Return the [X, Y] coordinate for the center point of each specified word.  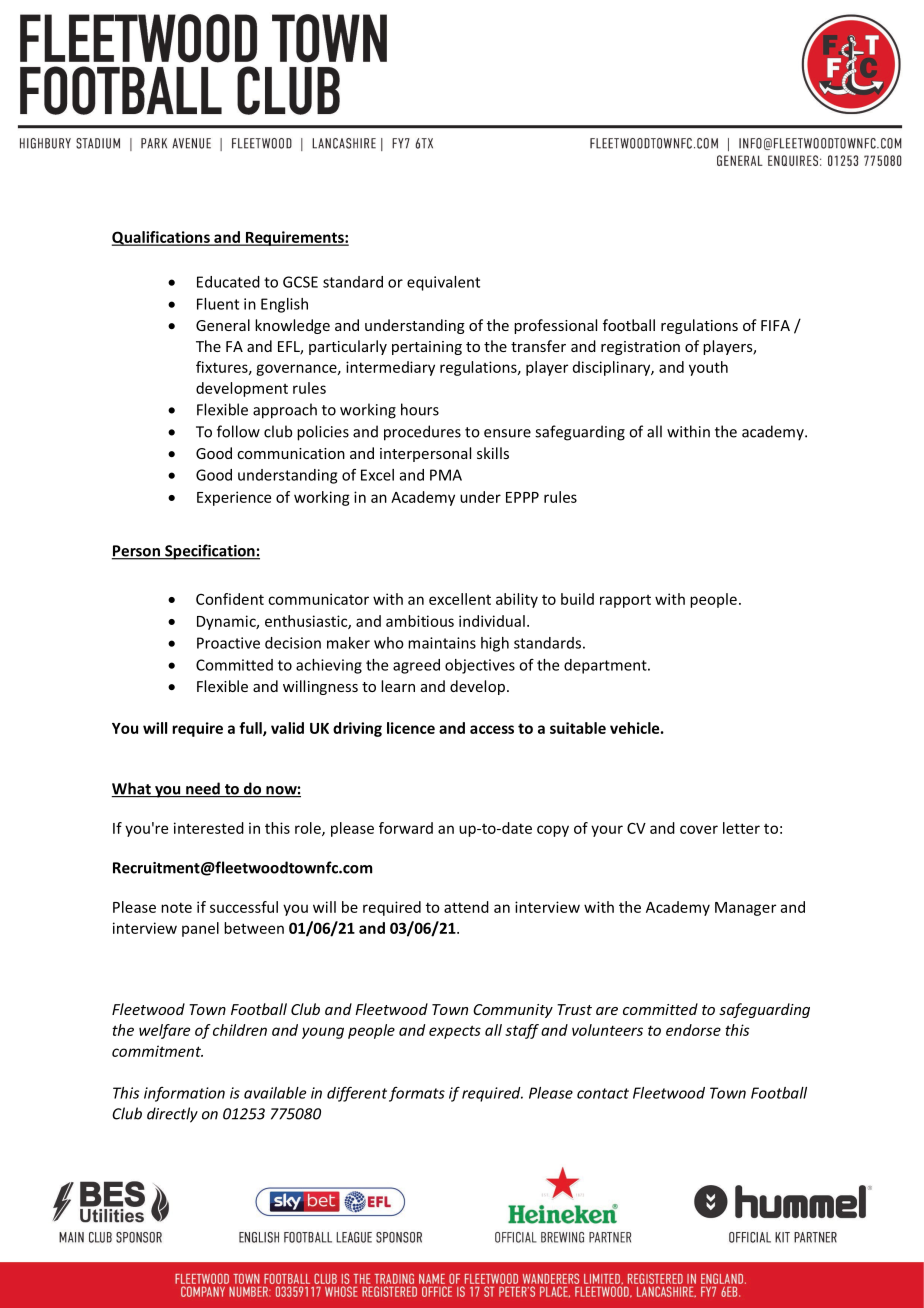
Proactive [228, 643]
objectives [480, 666]
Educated [228, 282]
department [606, 666]
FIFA [775, 325]
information [184, 1094]
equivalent [443, 283]
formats [417, 1094]
